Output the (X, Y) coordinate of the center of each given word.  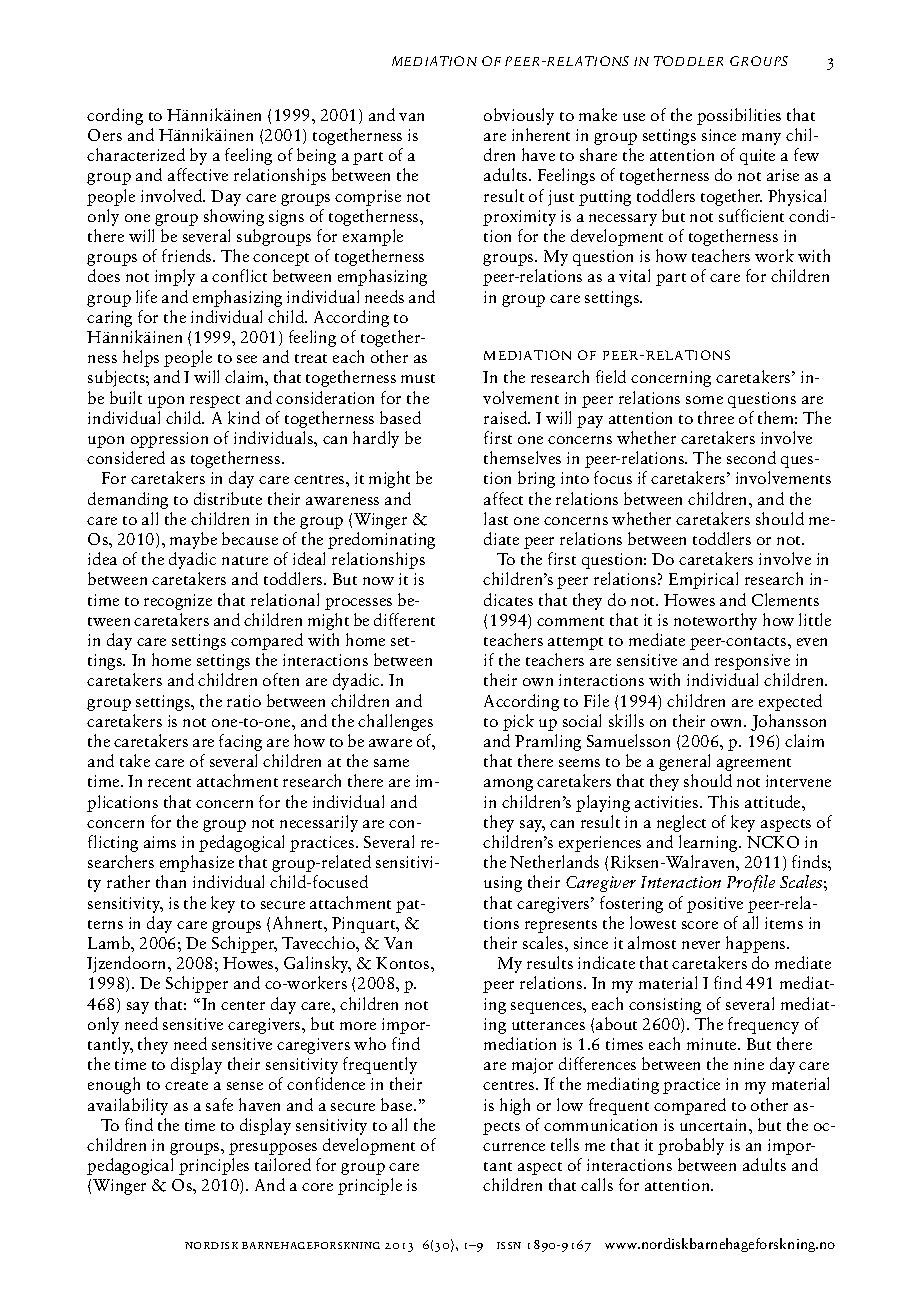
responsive (752, 662)
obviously (519, 116)
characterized (136, 154)
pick (518, 722)
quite (757, 157)
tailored (283, 1164)
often (281, 679)
